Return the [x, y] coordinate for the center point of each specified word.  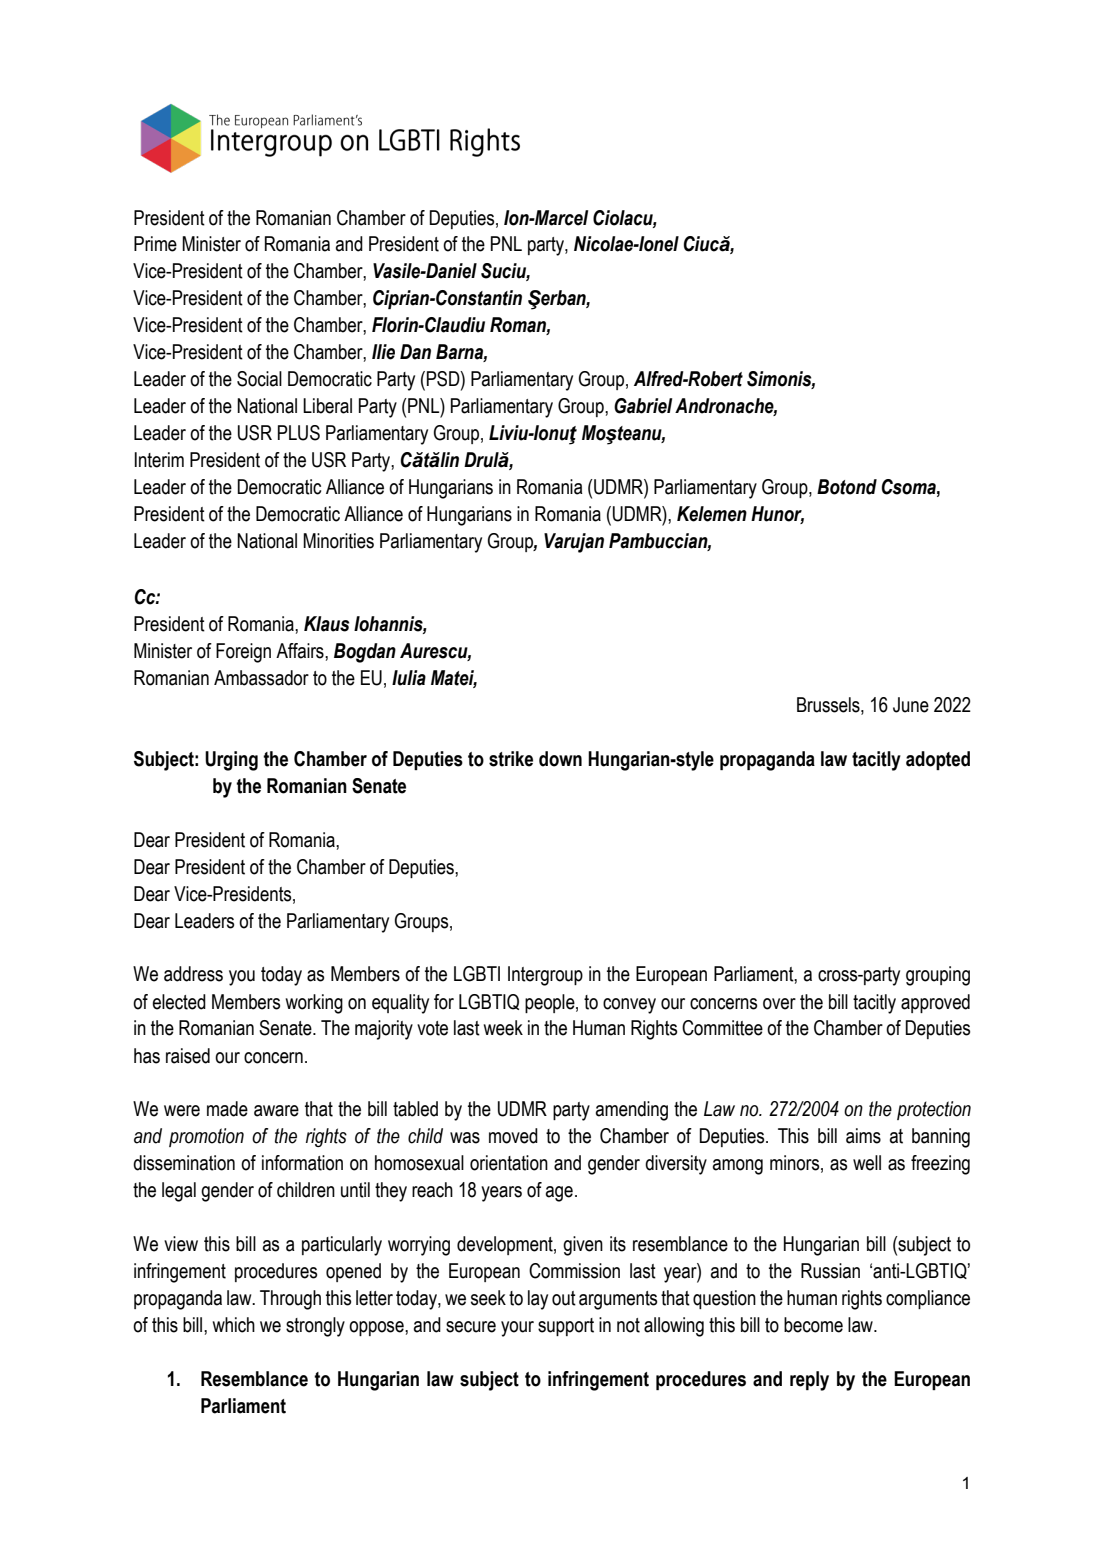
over [779, 1004]
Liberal [327, 406]
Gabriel [643, 406]
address [193, 974]
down [560, 759]
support [566, 1327]
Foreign [243, 653]
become [813, 1325]
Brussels [829, 706]
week [503, 1028]
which [234, 1325]
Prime [155, 244]
